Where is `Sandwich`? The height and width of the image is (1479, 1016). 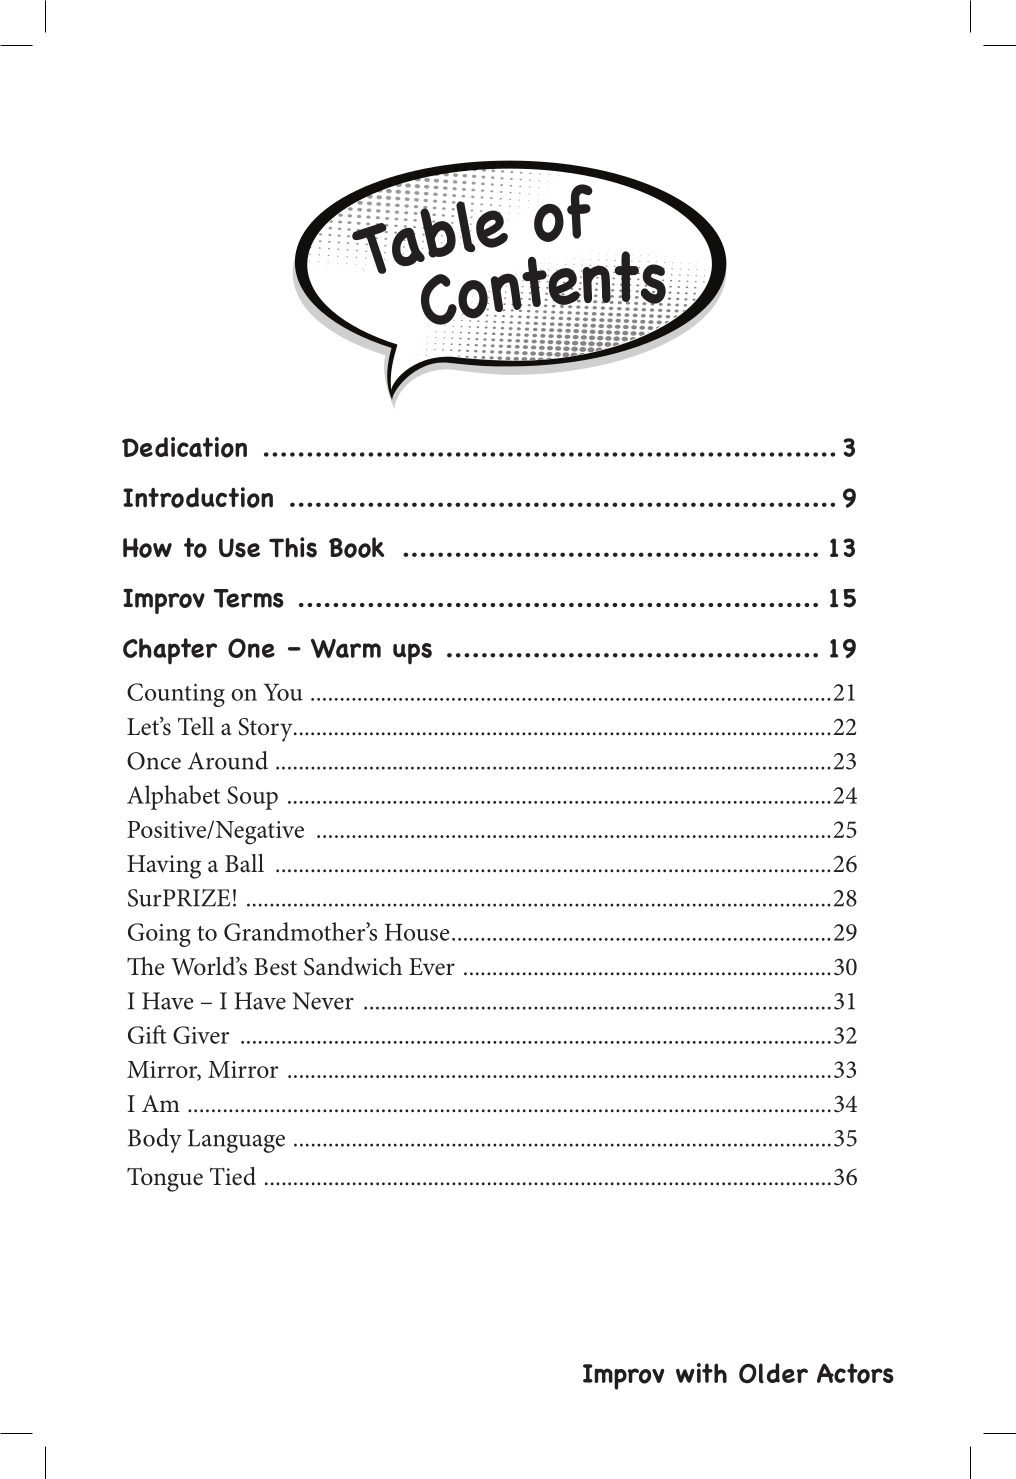 Sandwich is located at coordinates (353, 966).
